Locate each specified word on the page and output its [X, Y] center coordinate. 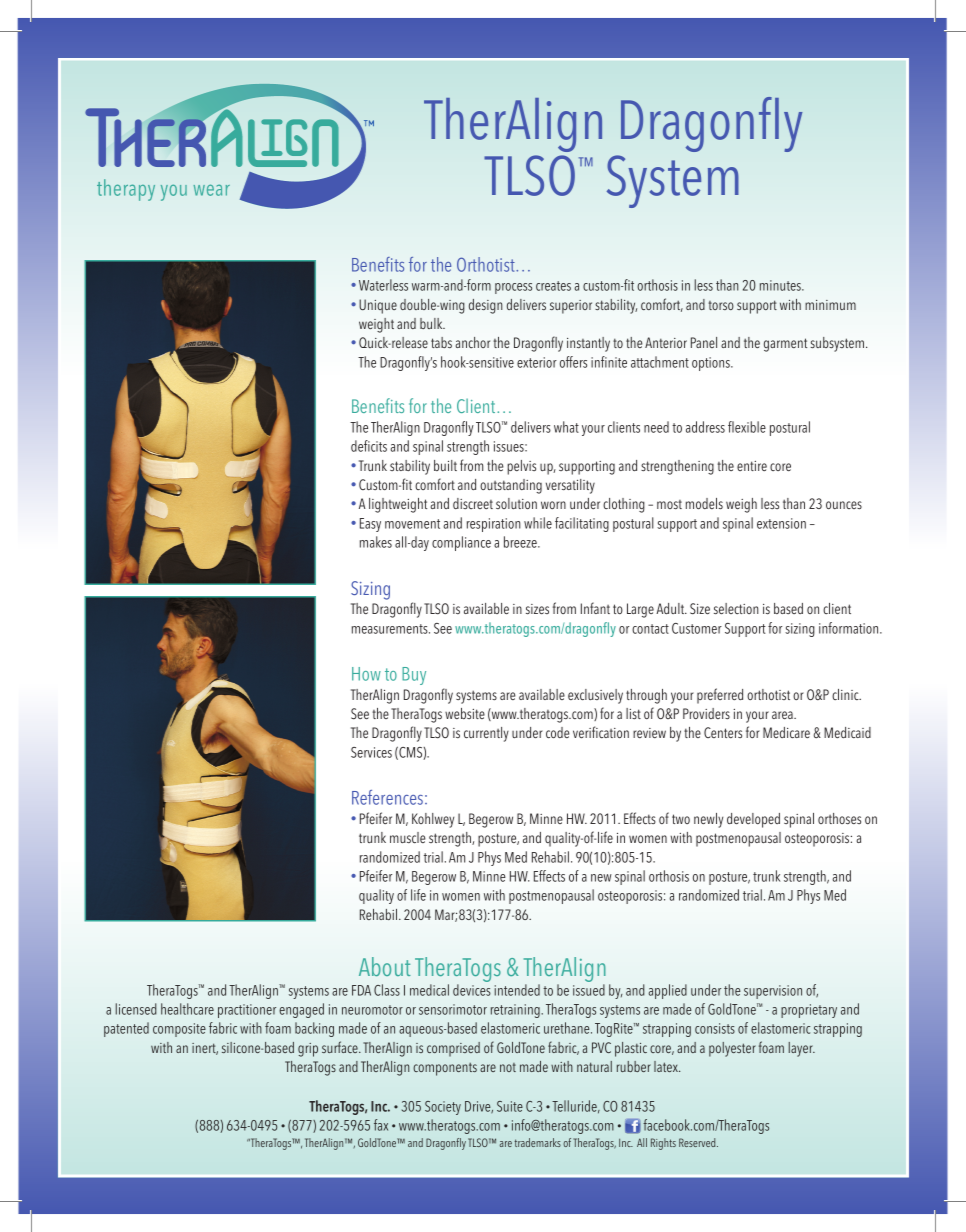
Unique [378, 306]
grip [308, 1050]
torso [721, 305]
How [366, 674]
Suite [510, 1106]
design [486, 306]
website [465, 713]
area [783, 715]
